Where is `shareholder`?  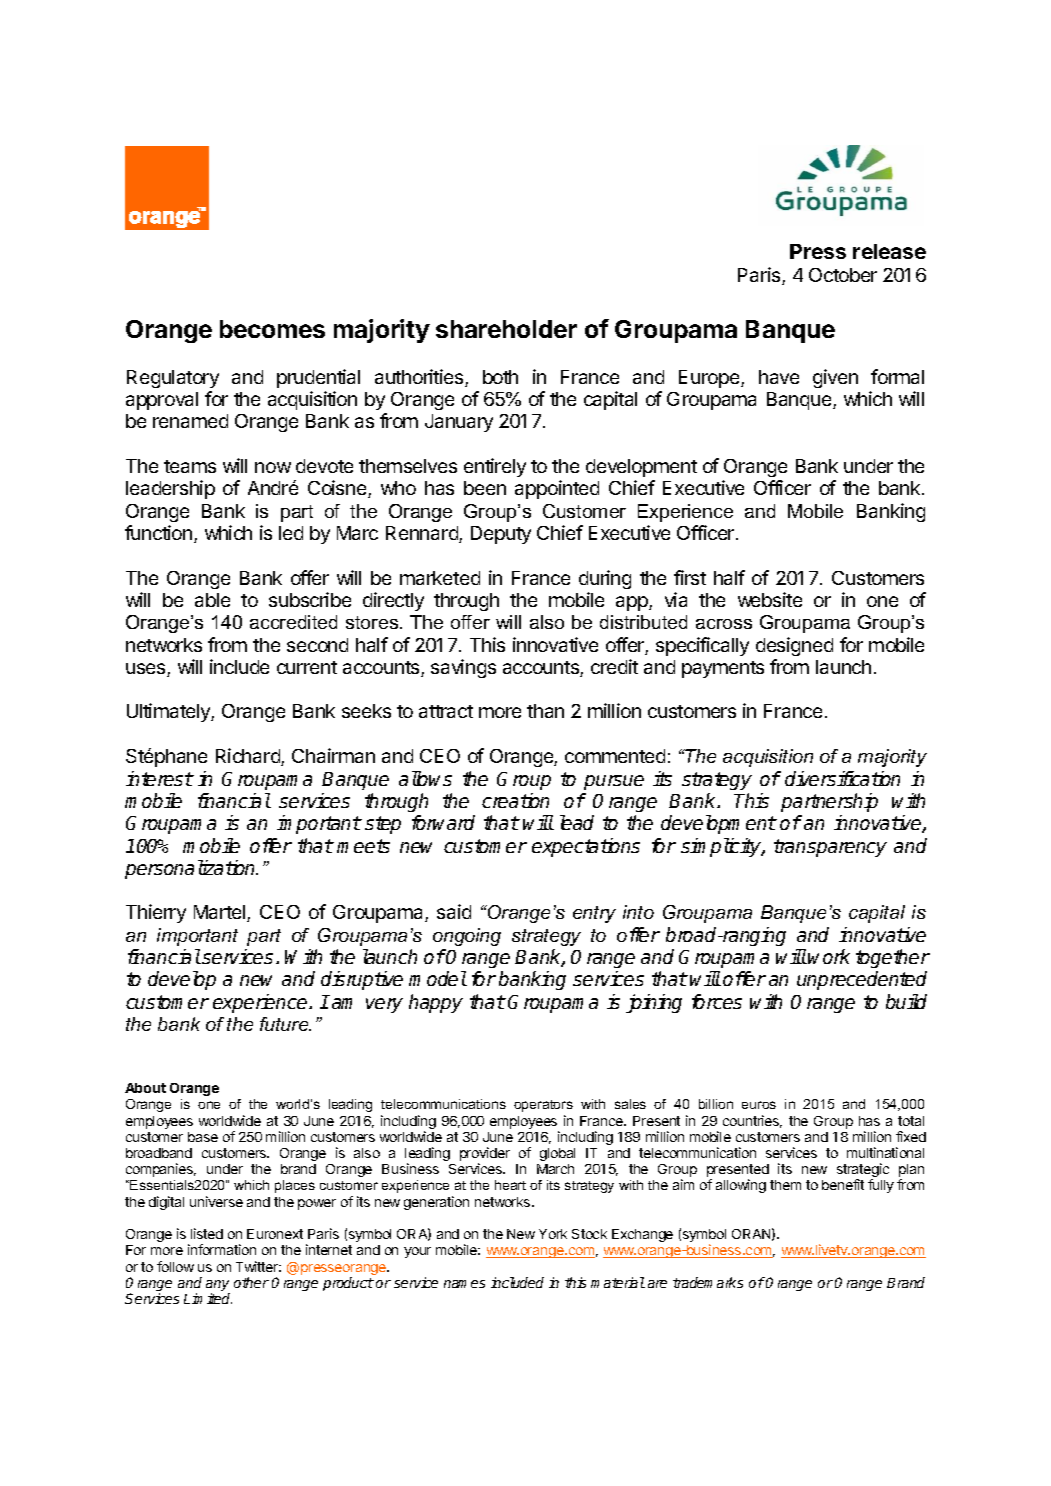
shareholder is located at coordinates (506, 329).
